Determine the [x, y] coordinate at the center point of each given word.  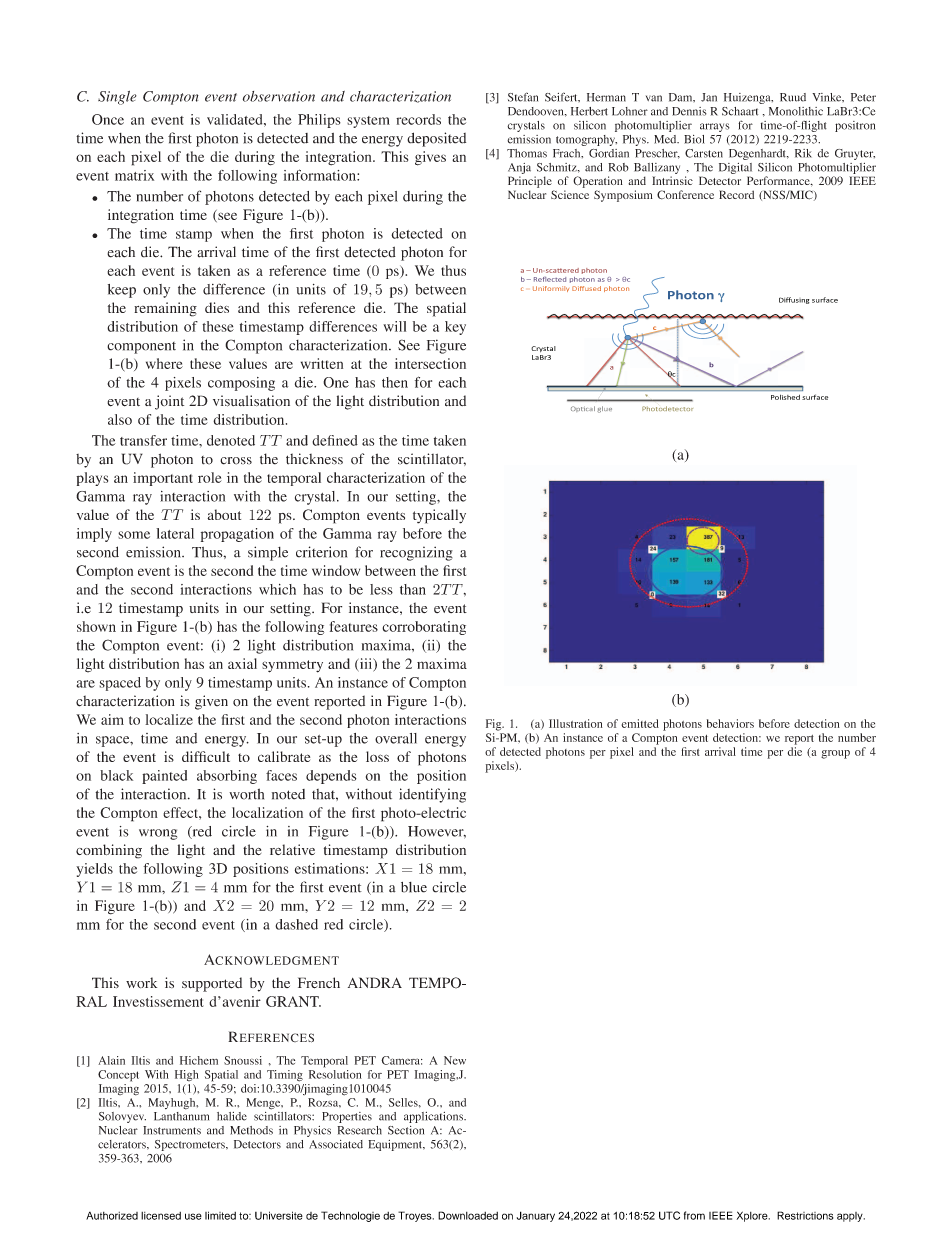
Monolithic [796, 111]
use [193, 1216]
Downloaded [468, 1215]
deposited [436, 139]
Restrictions [805, 1215]
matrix [134, 175]
